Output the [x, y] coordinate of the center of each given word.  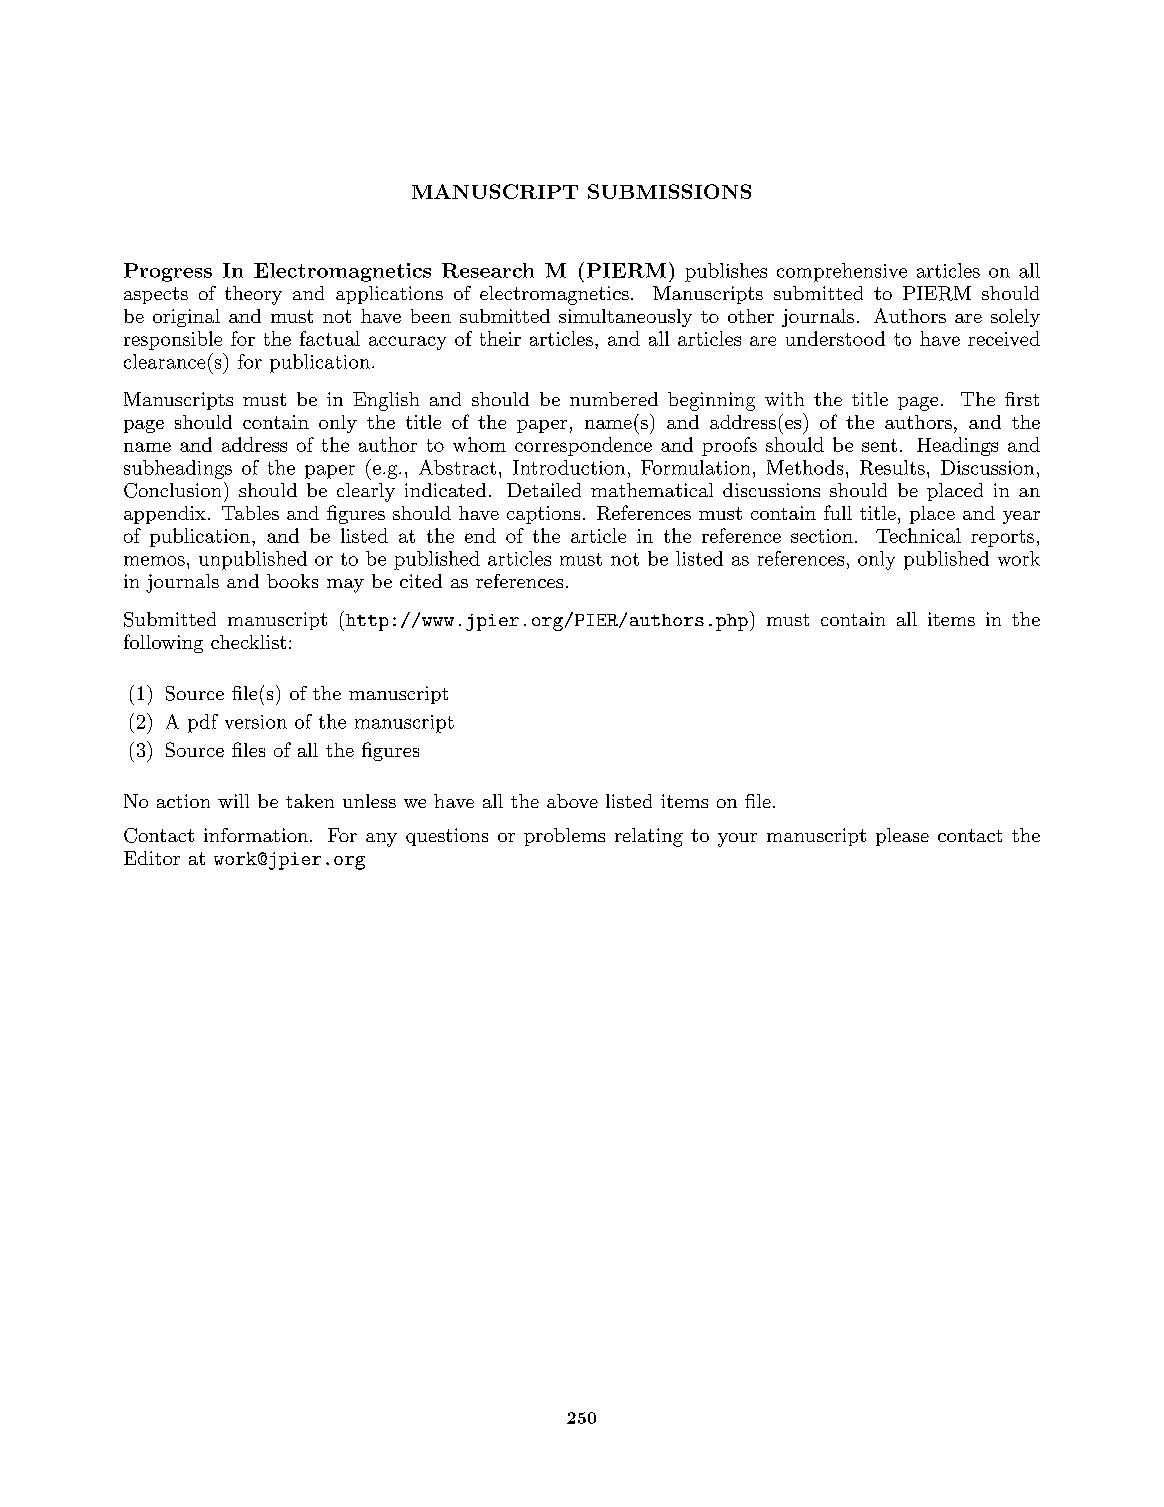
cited [421, 581]
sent [879, 445]
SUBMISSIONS [669, 191]
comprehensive [842, 272]
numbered [614, 399]
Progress [168, 272]
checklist [248, 642]
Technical [918, 535]
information [256, 835]
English [386, 401]
